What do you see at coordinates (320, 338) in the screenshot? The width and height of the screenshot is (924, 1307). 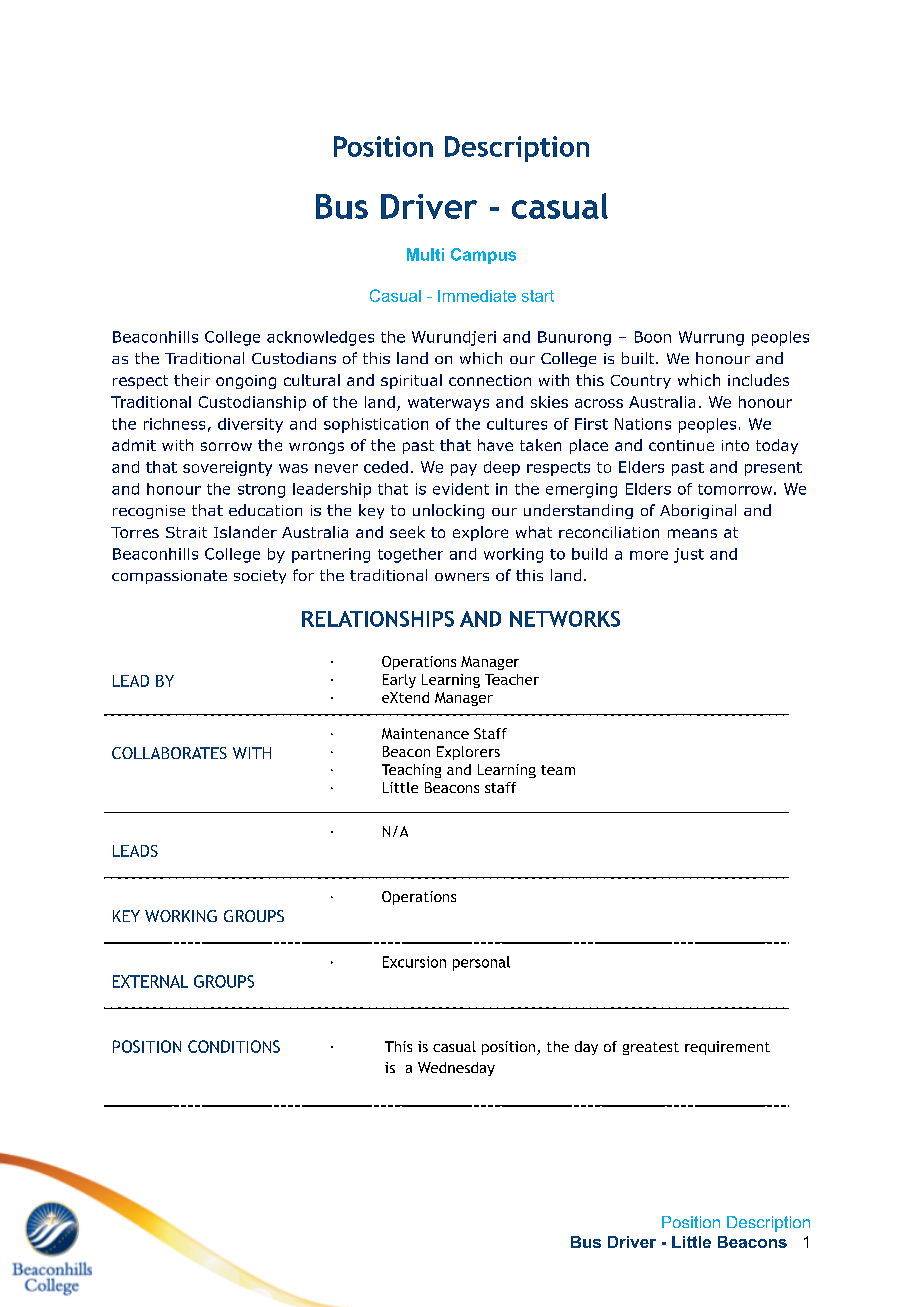 I see `acknowledges` at bounding box center [320, 338].
